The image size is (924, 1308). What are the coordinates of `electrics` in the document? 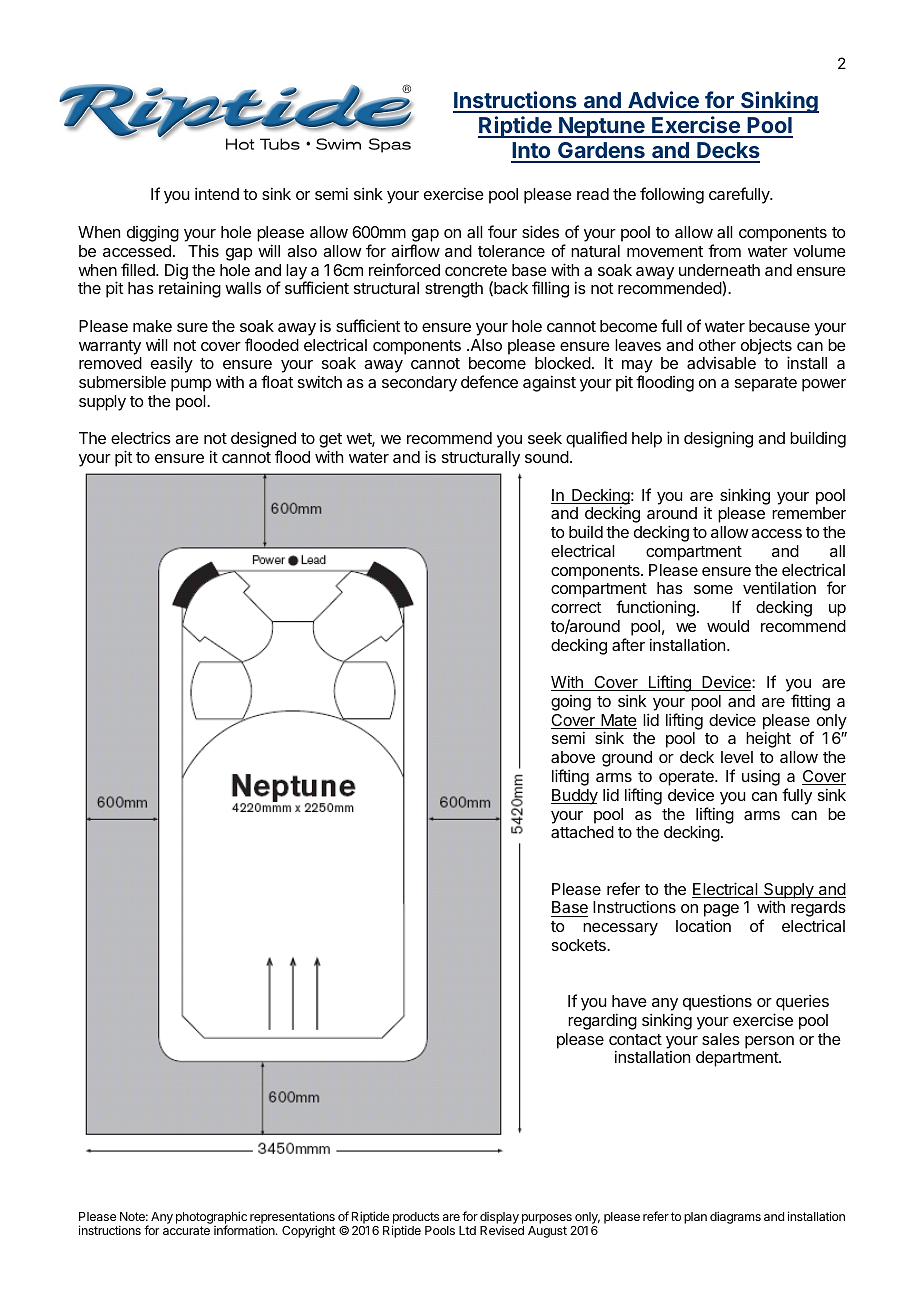 It's located at (141, 437).
